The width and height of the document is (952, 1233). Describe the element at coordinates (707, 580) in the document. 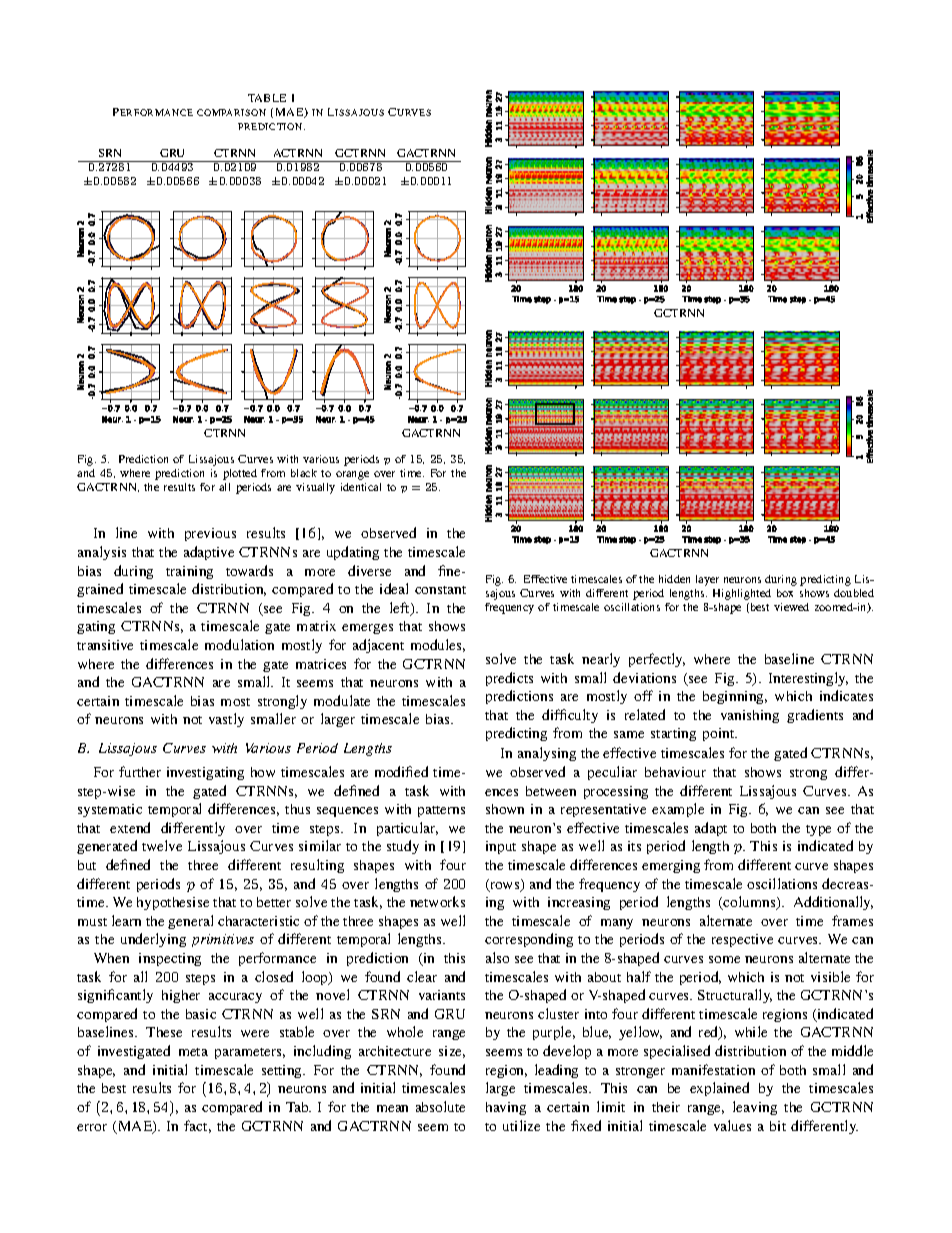

I see `layer` at that location.
